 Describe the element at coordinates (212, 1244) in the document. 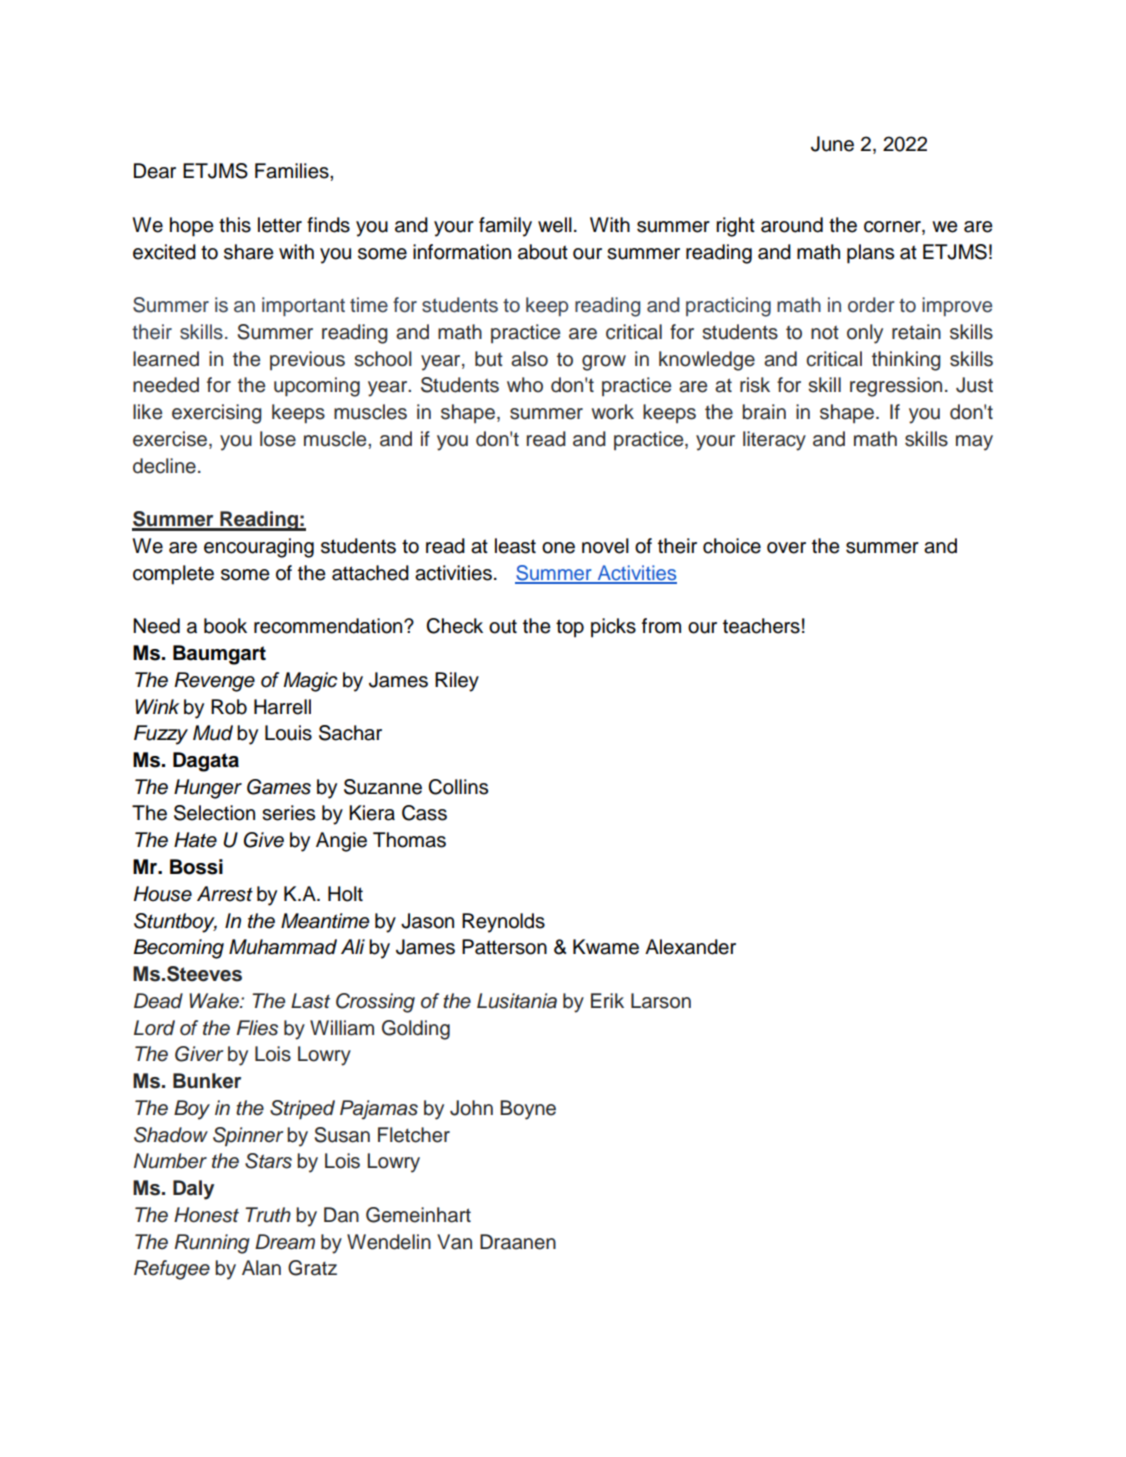

I see `Running` at that location.
